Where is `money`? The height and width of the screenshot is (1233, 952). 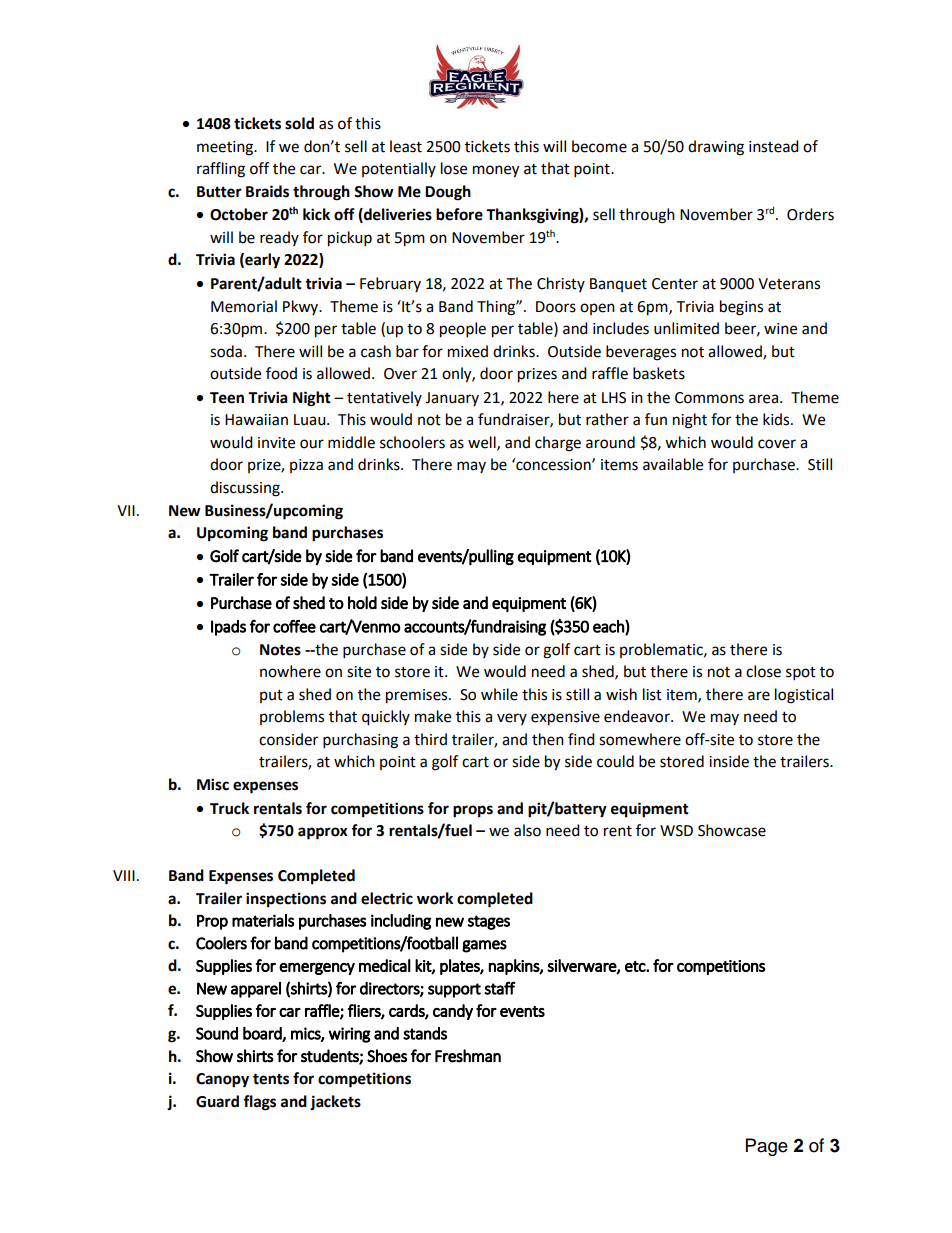 money is located at coordinates (496, 171).
